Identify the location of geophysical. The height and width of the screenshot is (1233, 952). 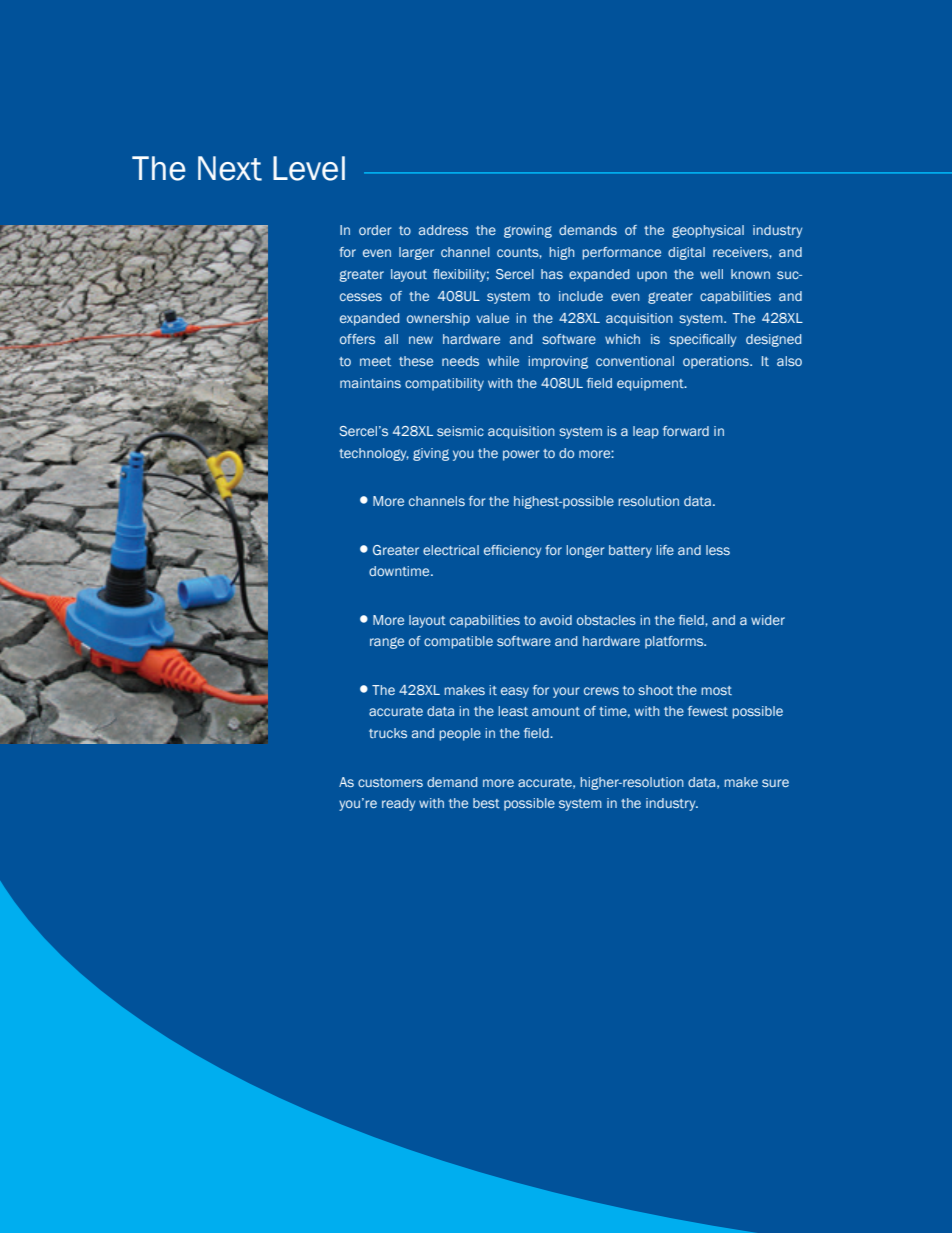
(708, 231).
